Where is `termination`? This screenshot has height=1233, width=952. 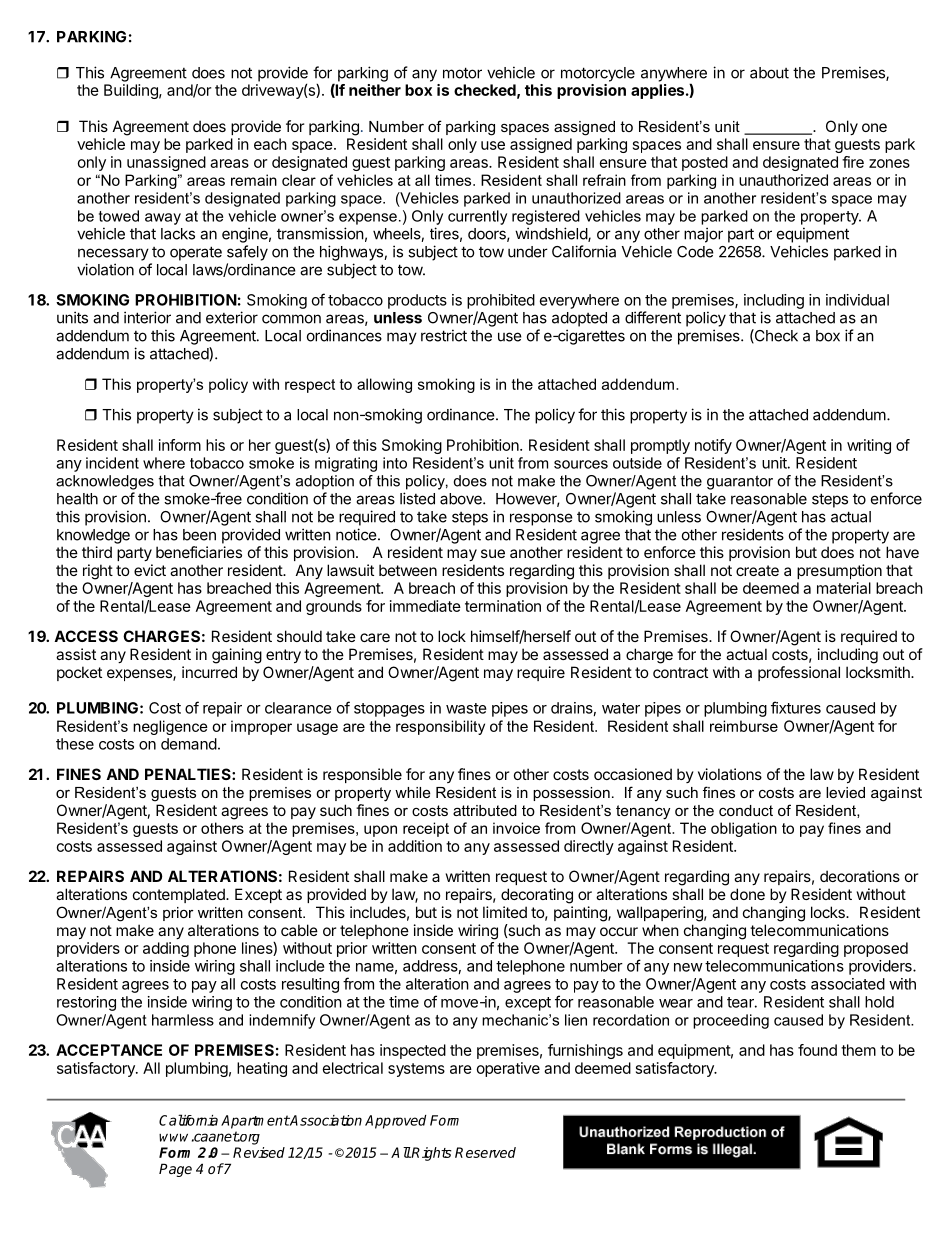 termination is located at coordinates (503, 606).
